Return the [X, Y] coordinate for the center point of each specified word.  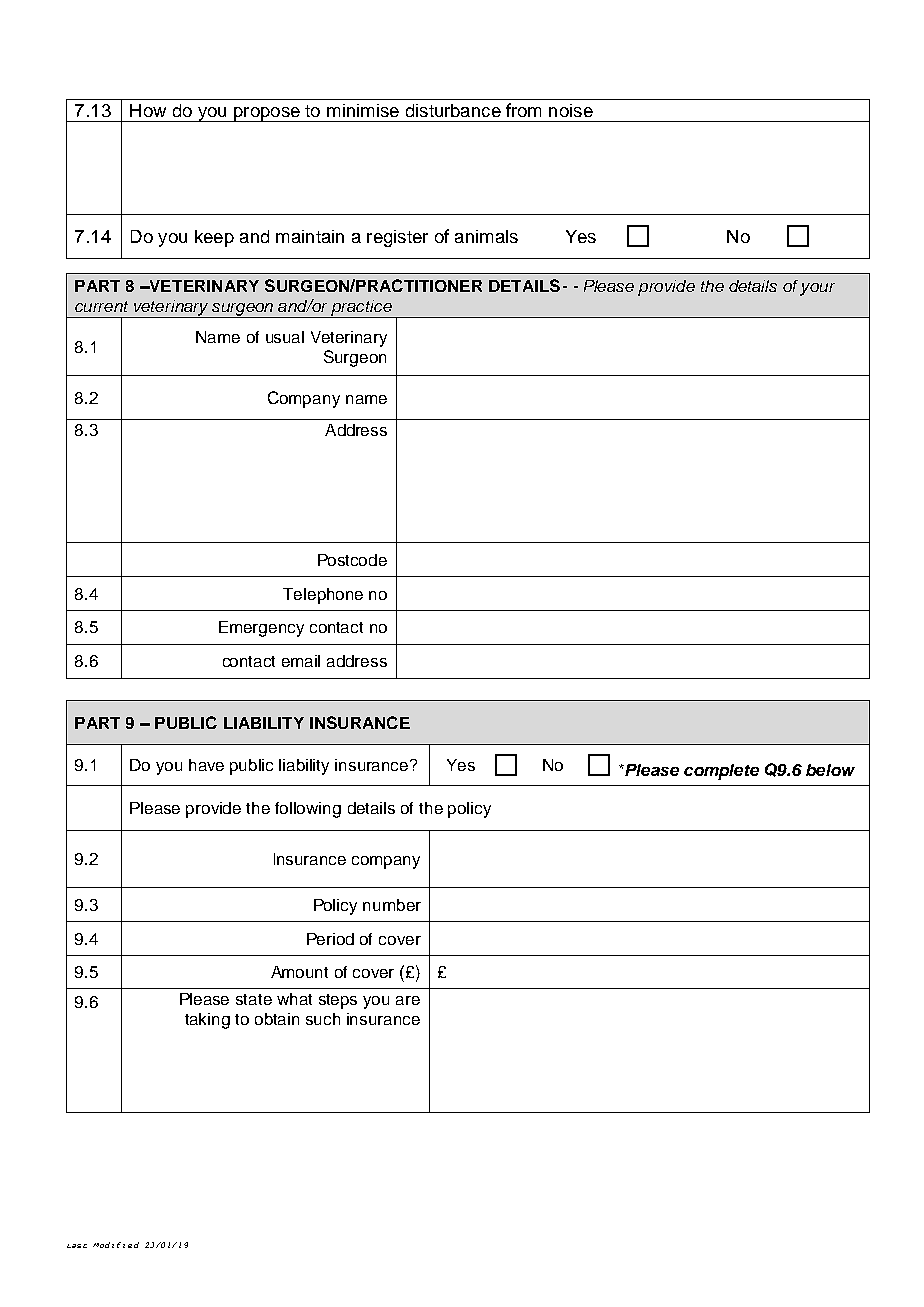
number [392, 905]
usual [285, 337]
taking [207, 1021]
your [817, 289]
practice [362, 309]
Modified [116, 1245]
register [397, 238]
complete [721, 772]
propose [266, 114]
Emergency [261, 629]
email [301, 661]
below [830, 770]
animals [486, 236]
